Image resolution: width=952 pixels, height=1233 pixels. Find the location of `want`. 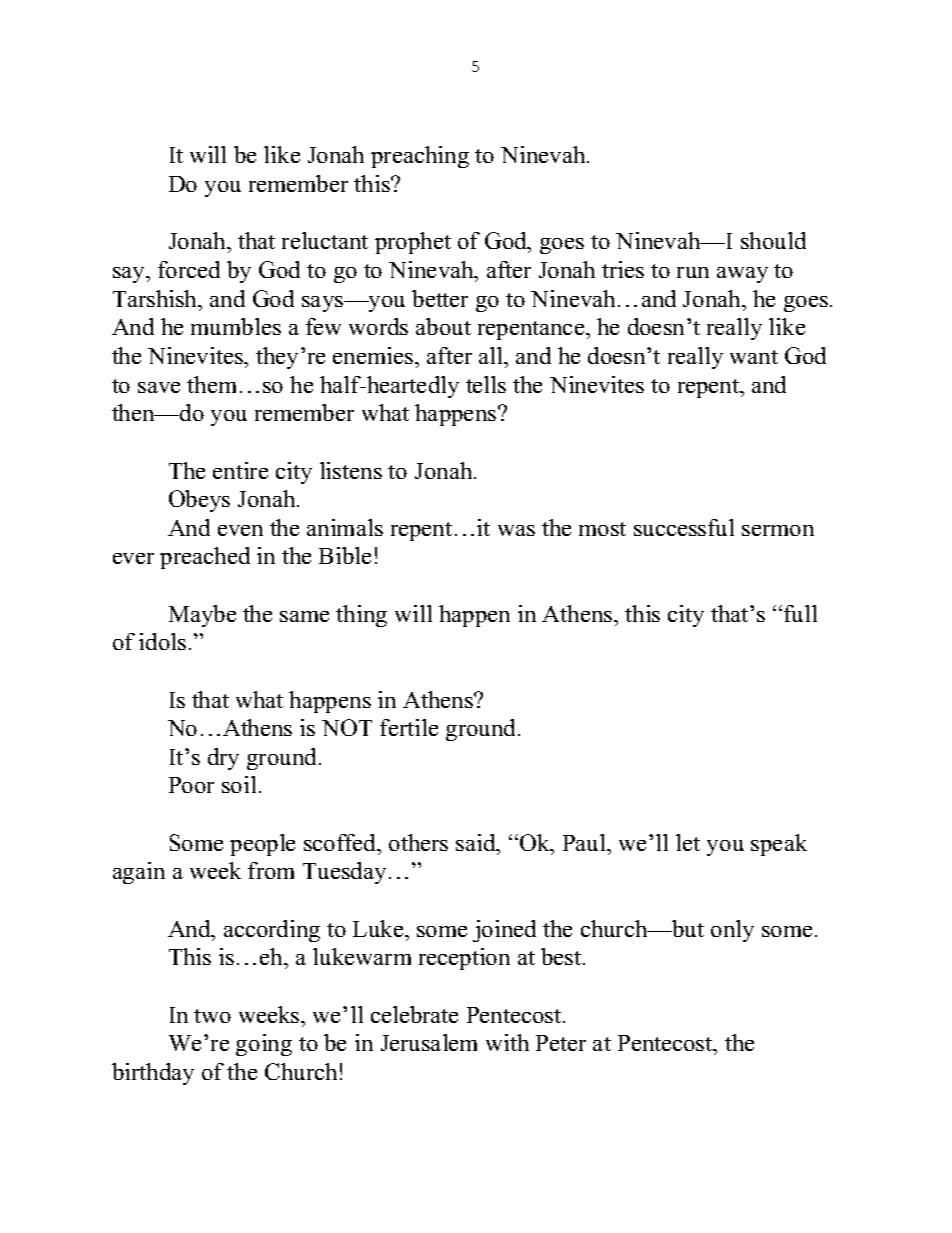

want is located at coordinates (754, 357).
